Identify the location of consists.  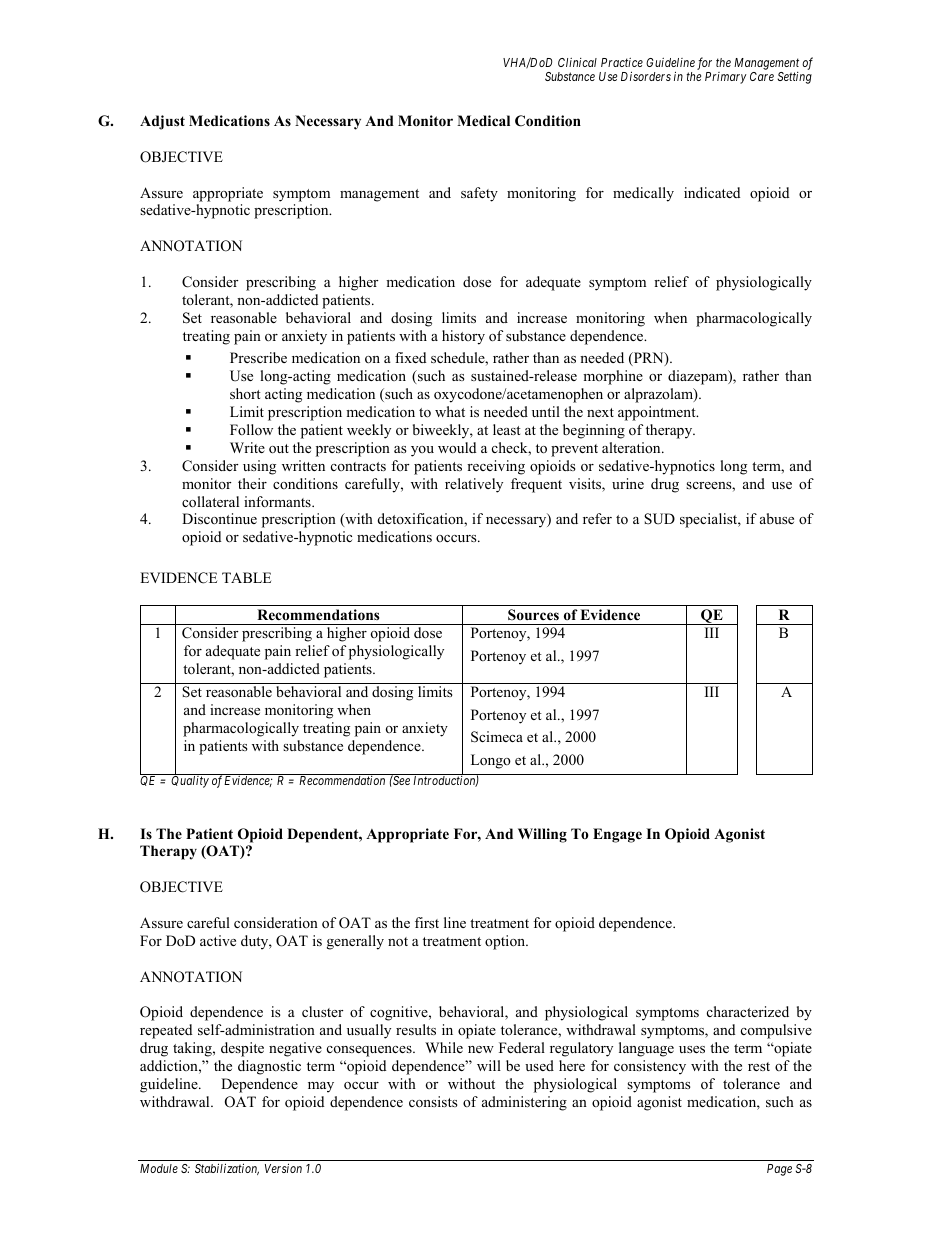
(433, 1101).
